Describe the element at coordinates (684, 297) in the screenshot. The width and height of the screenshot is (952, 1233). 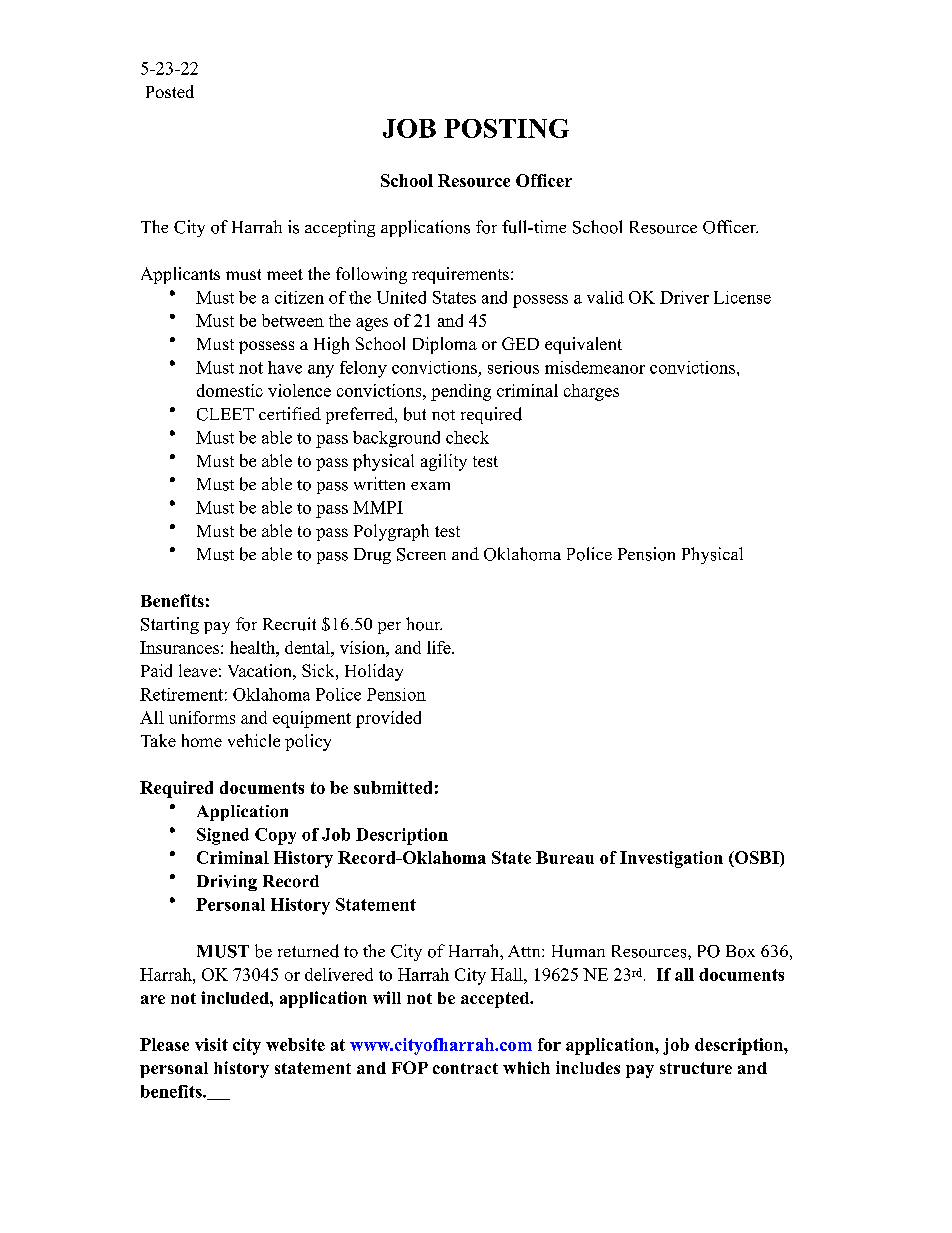
I see `Driver` at that location.
